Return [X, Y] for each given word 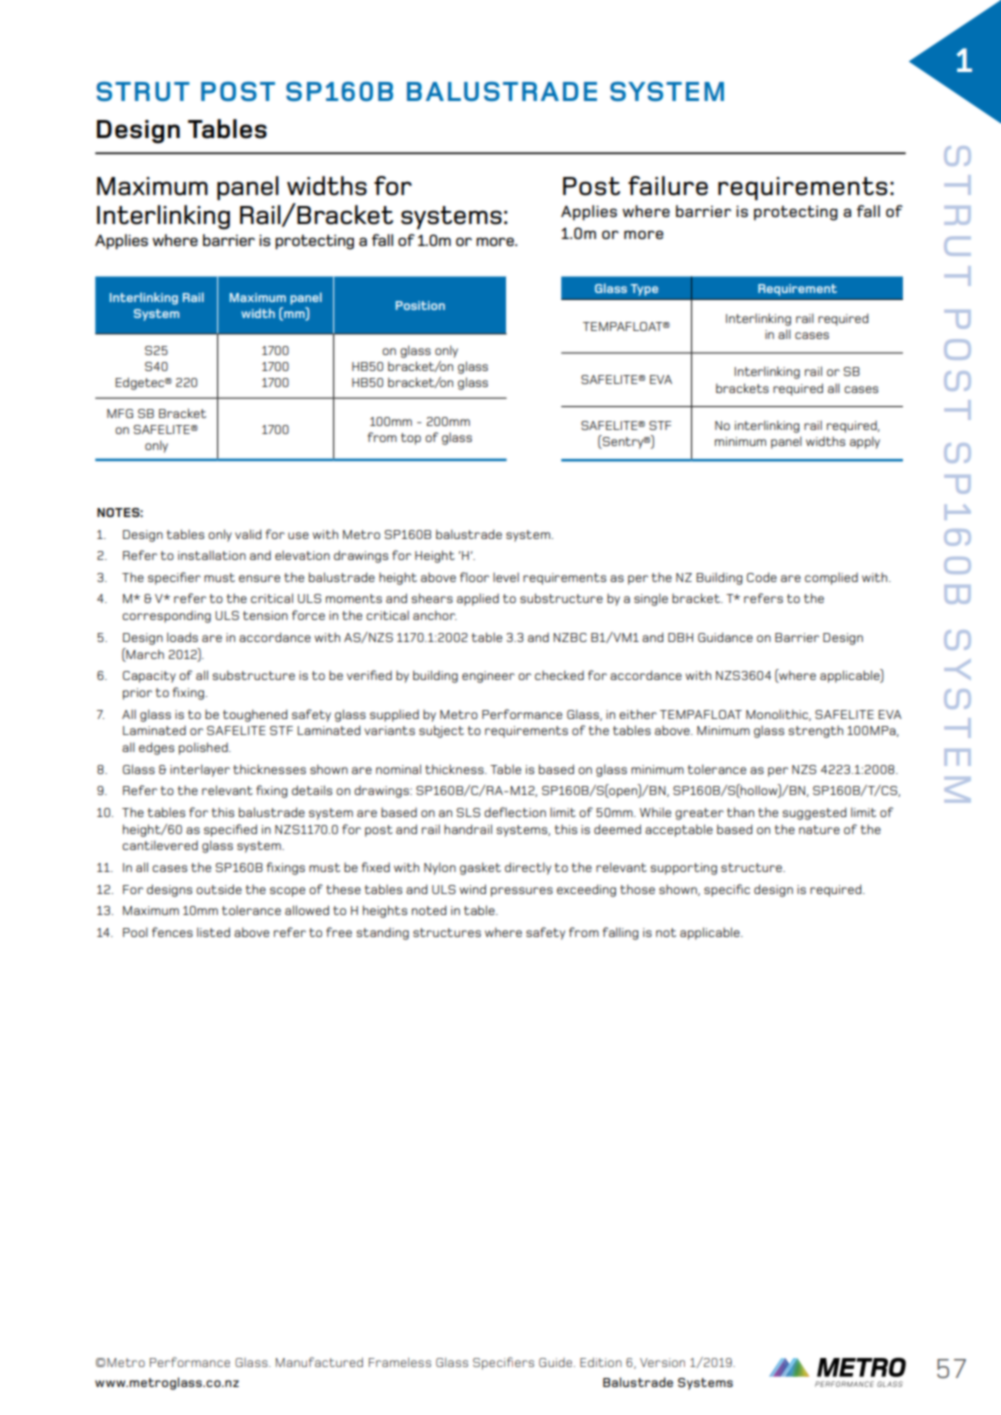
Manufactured [319, 1362]
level [506, 577]
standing [382, 934]
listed [213, 932]
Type [644, 290]
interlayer [200, 770]
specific [727, 890]
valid [248, 534]
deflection [515, 812]
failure [668, 186]
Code [762, 577]
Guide [557, 1362]
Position [420, 305]
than [740, 812]
